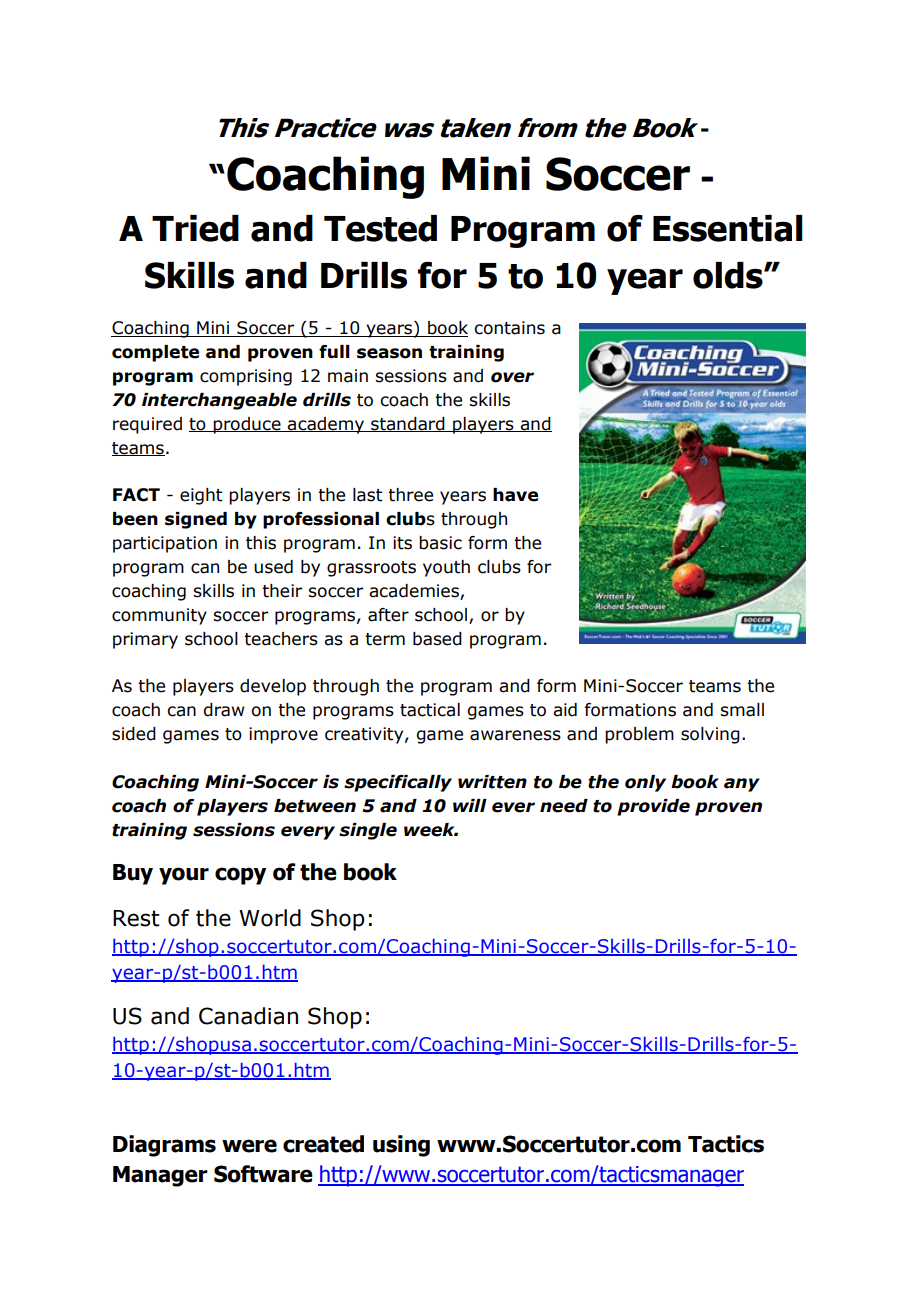  What do you see at coordinates (729, 275) in the screenshot?
I see `olds` at bounding box center [729, 275].
